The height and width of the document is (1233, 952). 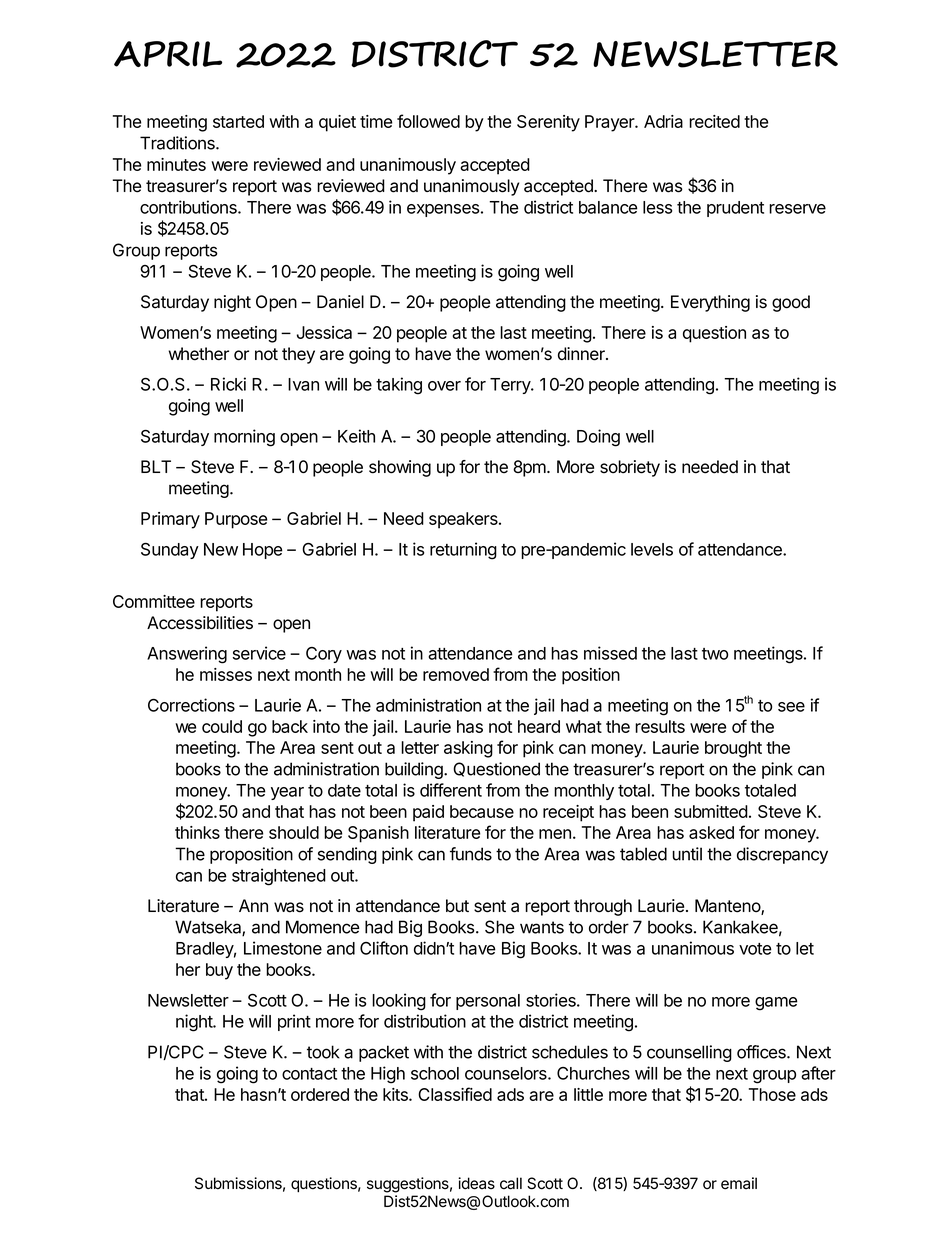 I want to click on whether, so click(x=199, y=354).
